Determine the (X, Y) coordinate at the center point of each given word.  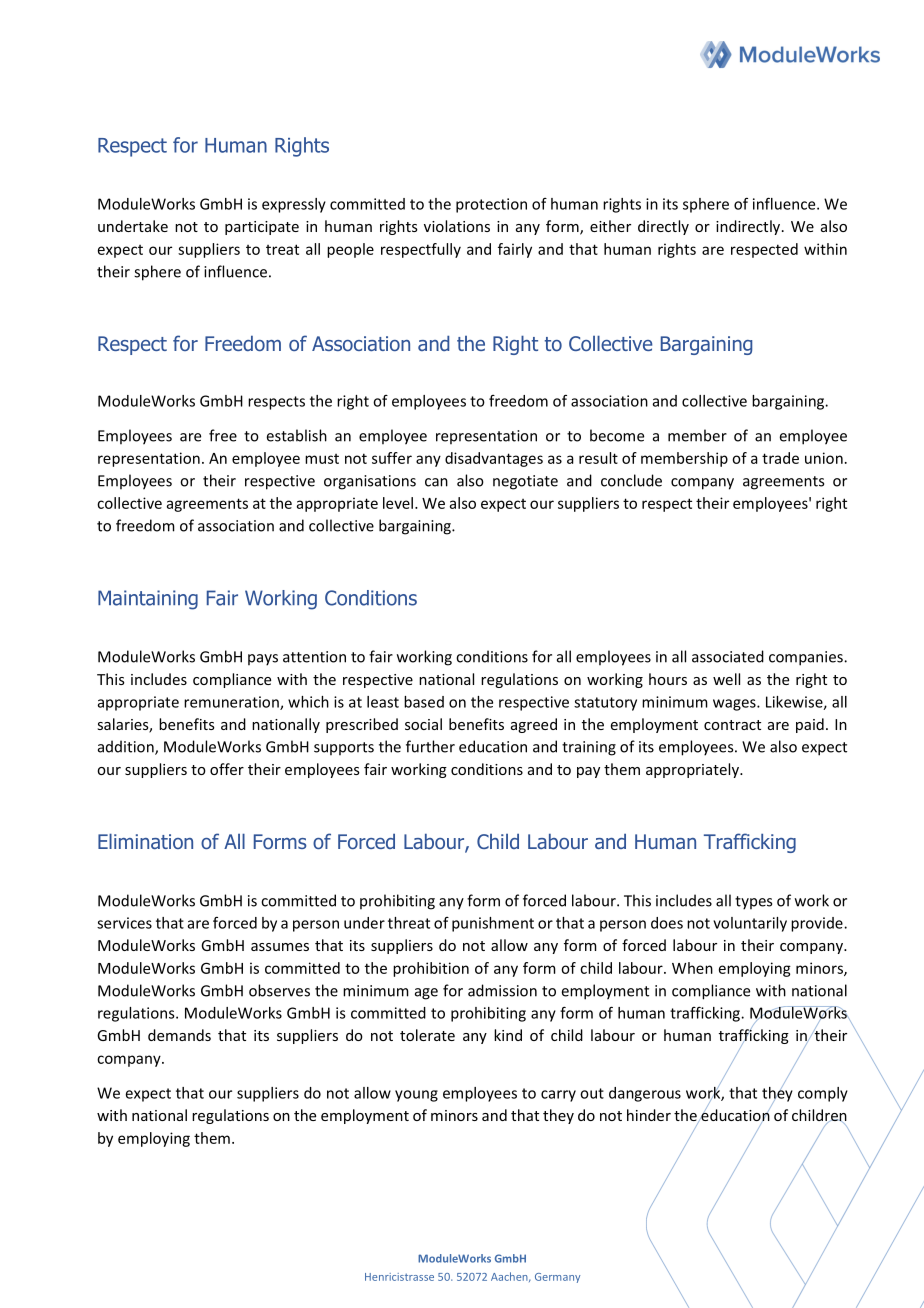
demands (179, 1035)
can (436, 482)
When (692, 968)
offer (227, 769)
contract (732, 725)
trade (780, 458)
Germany (557, 1278)
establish (297, 435)
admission (502, 990)
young (416, 1096)
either (610, 226)
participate (262, 228)
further (430, 746)
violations (457, 226)
